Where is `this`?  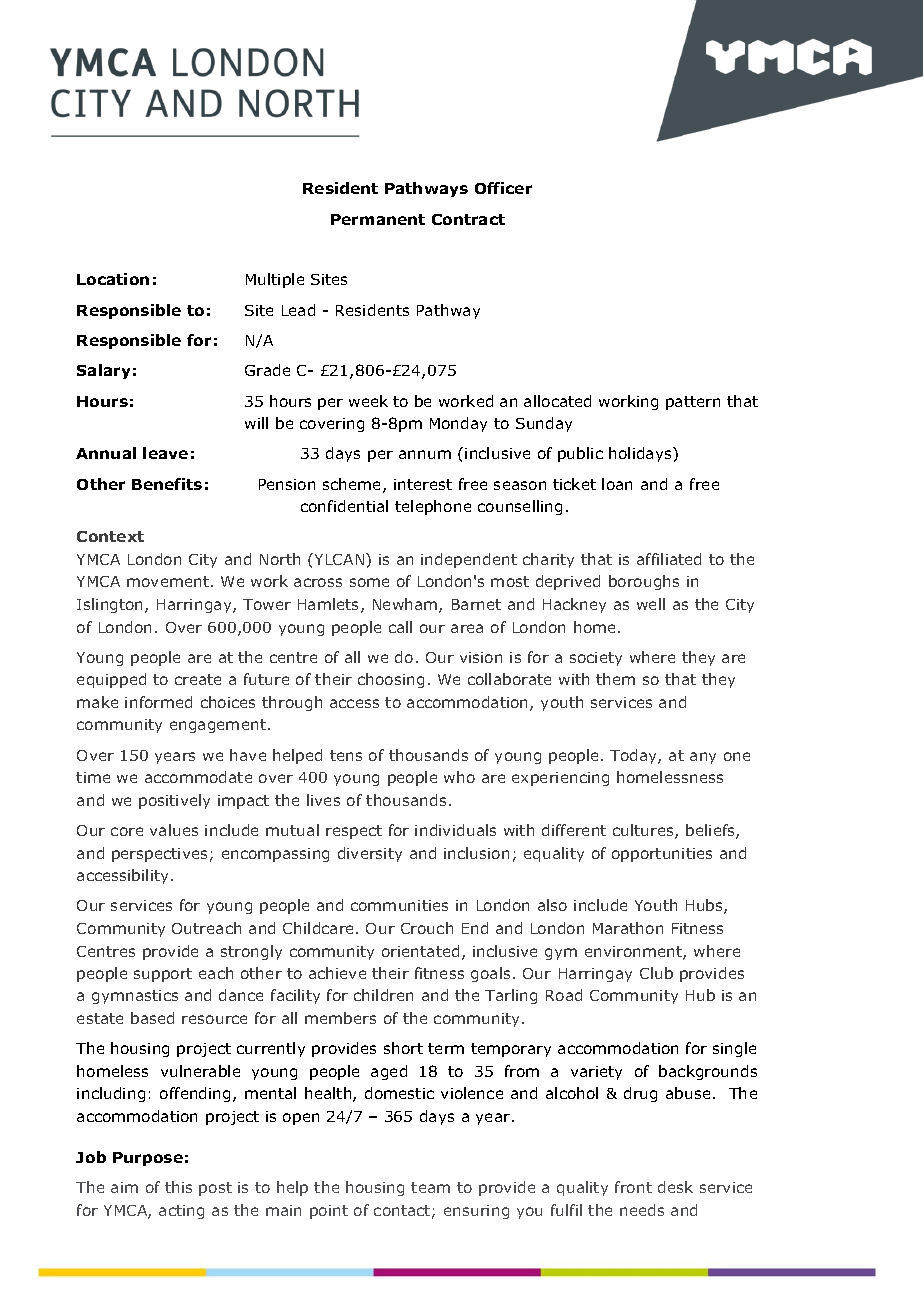
this is located at coordinates (178, 1187).
